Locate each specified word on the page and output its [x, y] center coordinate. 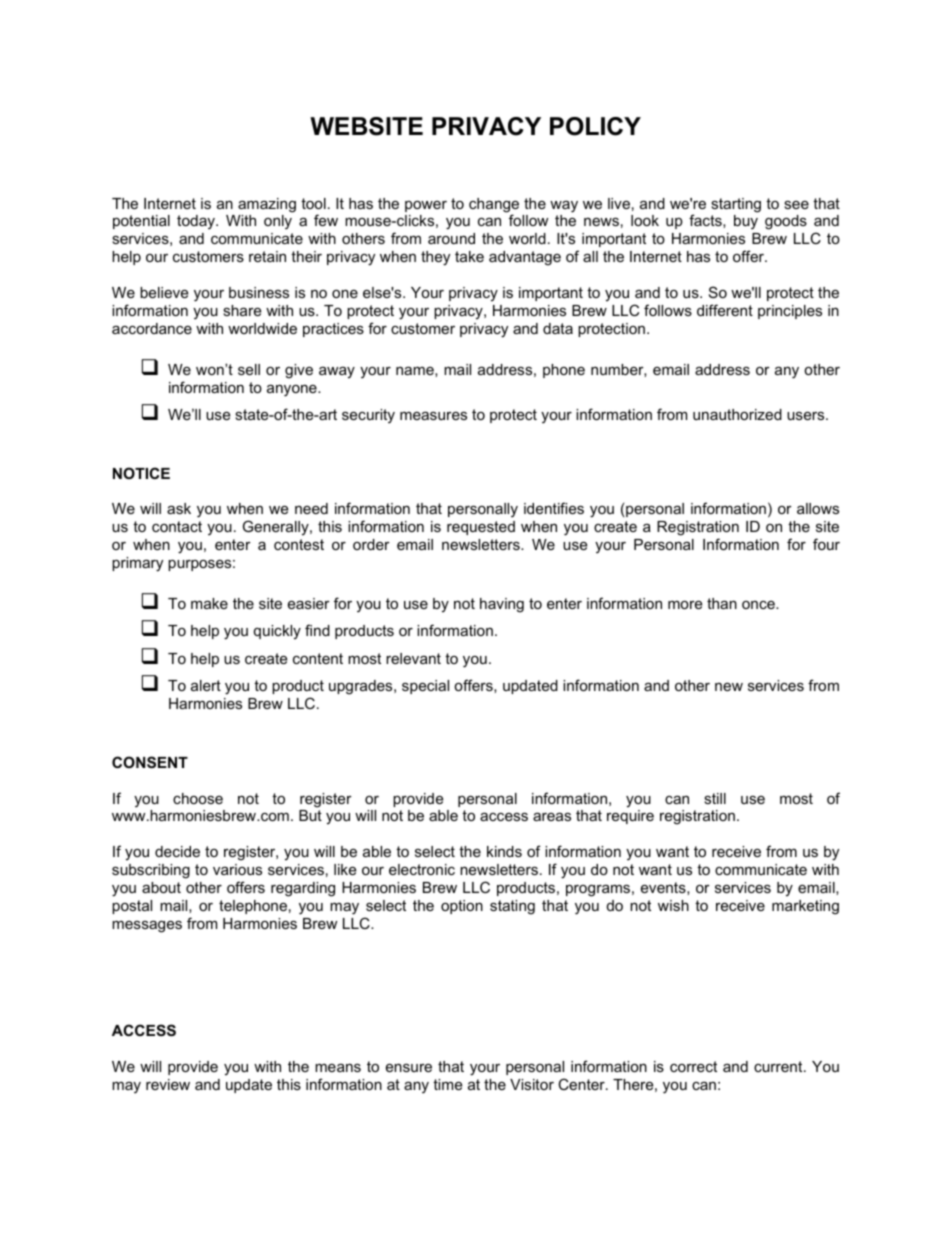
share [242, 310]
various [237, 869]
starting [736, 205]
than [722, 603]
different [725, 310]
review [168, 1084]
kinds [504, 851]
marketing [805, 907]
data [558, 328]
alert [206, 685]
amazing [267, 205]
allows [818, 508]
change [494, 206]
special [425, 687]
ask [179, 508]
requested [481, 528]
